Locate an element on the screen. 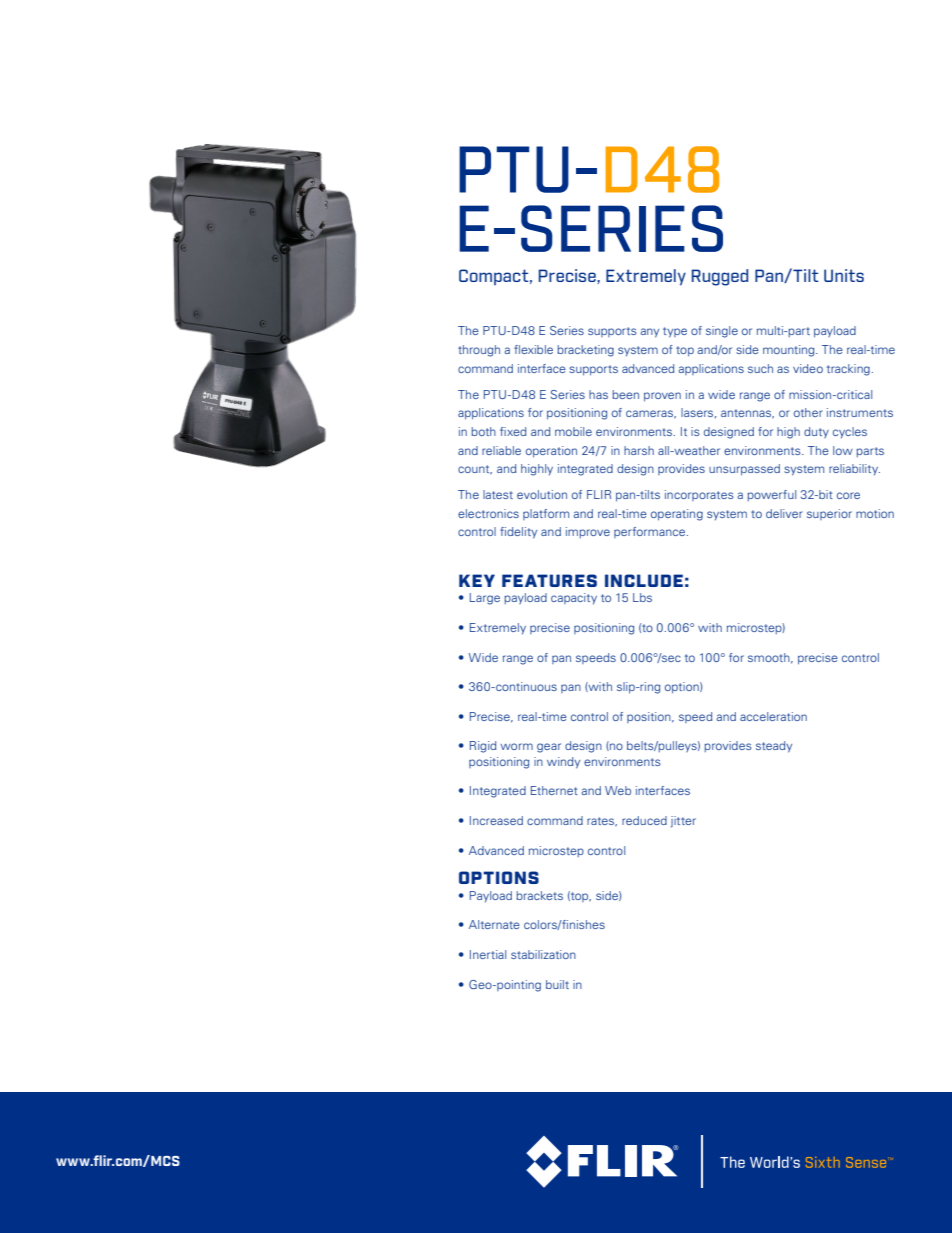 This screenshot has width=952, height=1233. flexible is located at coordinates (533, 349).
